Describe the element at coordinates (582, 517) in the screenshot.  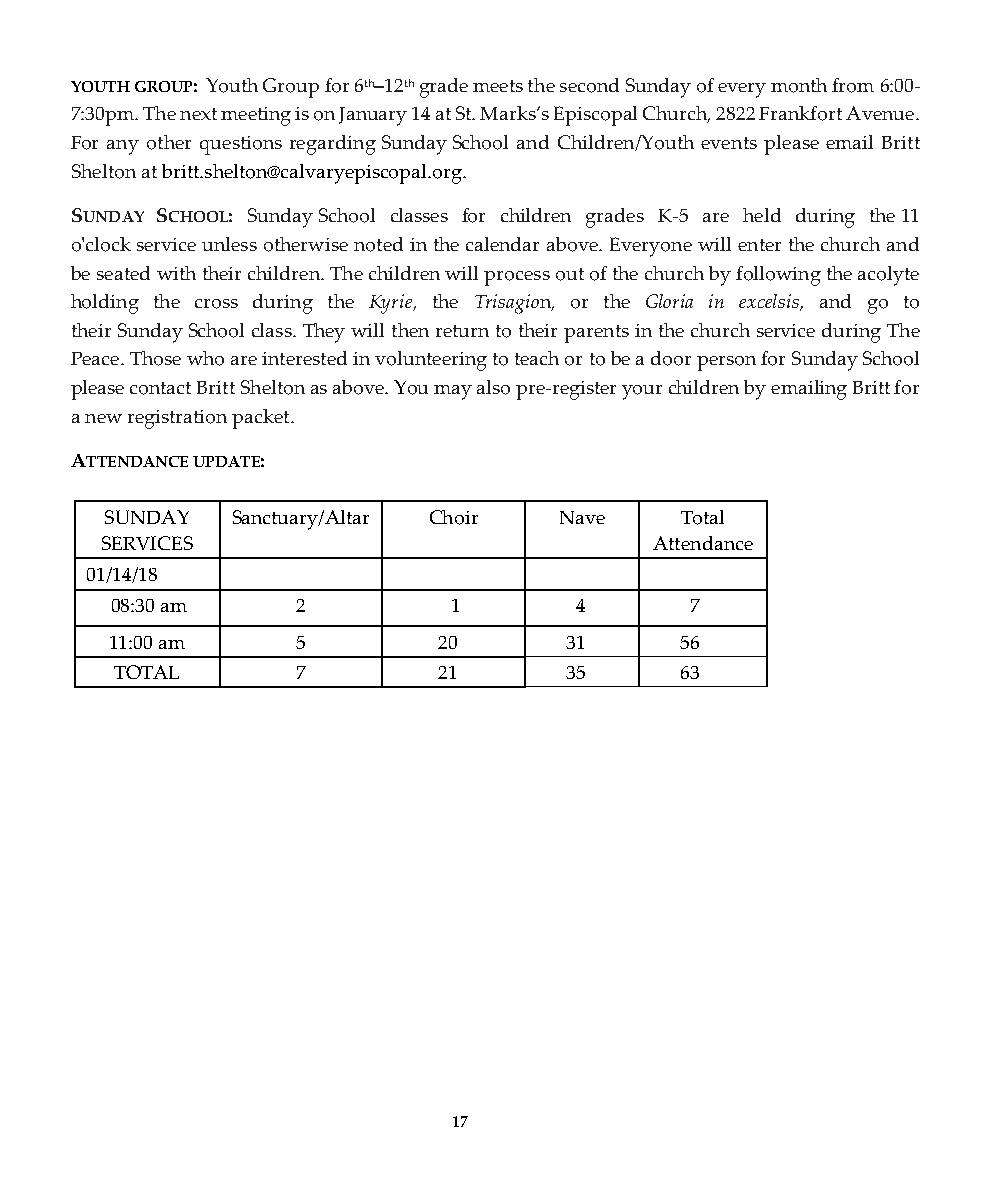
I see `Nave` at that location.
